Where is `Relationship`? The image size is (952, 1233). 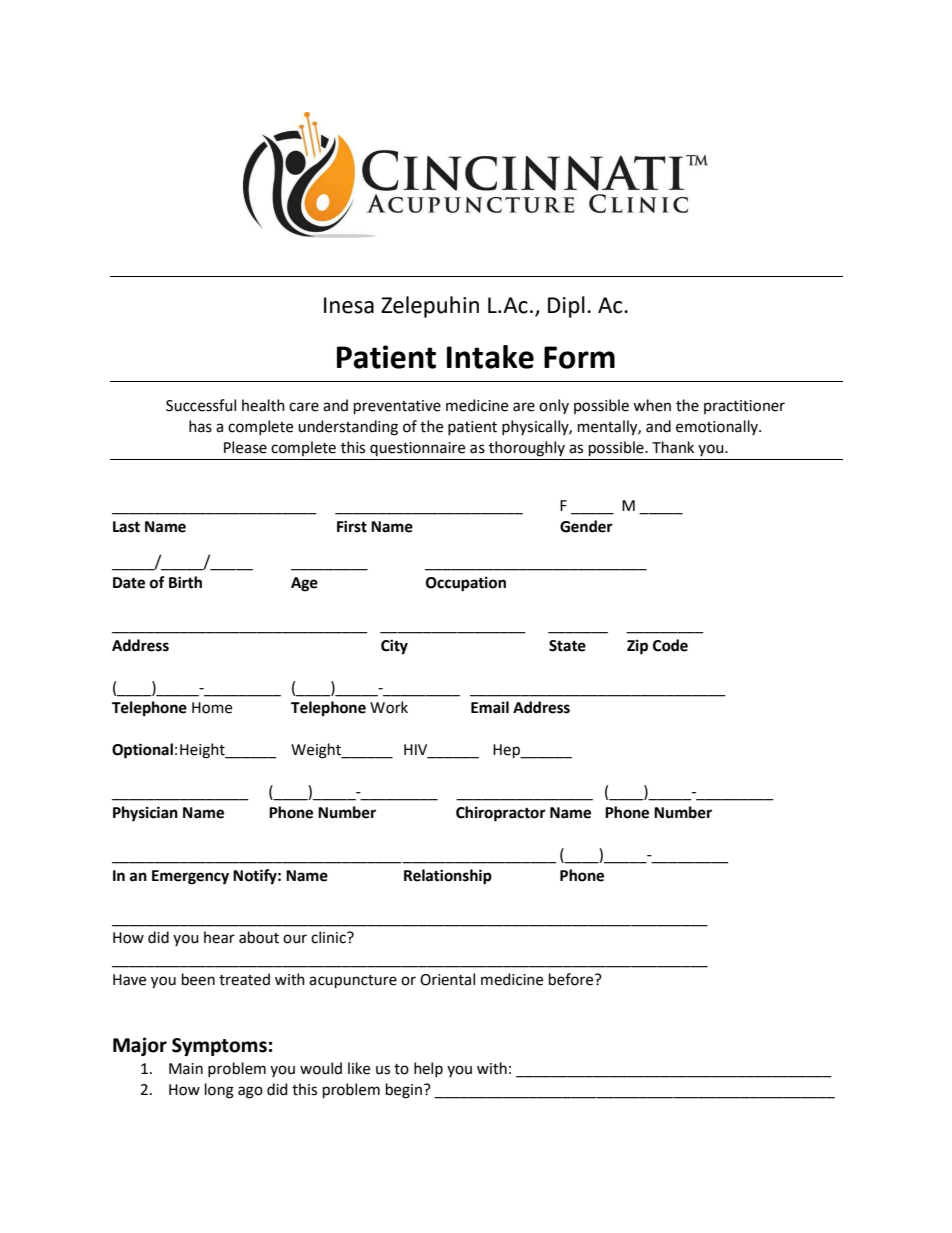 Relationship is located at coordinates (448, 877).
